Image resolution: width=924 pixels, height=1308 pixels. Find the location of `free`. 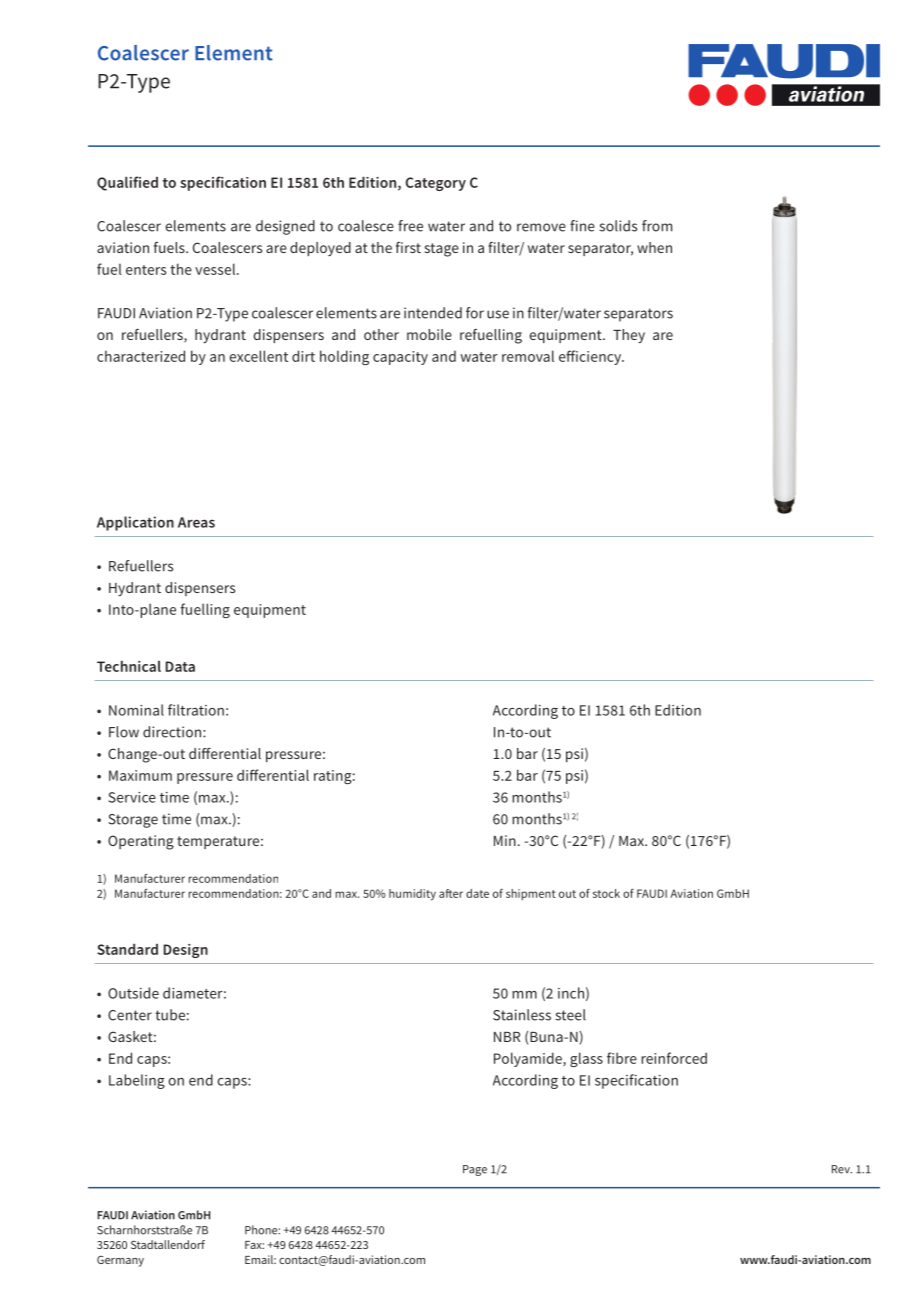

free is located at coordinates (410, 226).
